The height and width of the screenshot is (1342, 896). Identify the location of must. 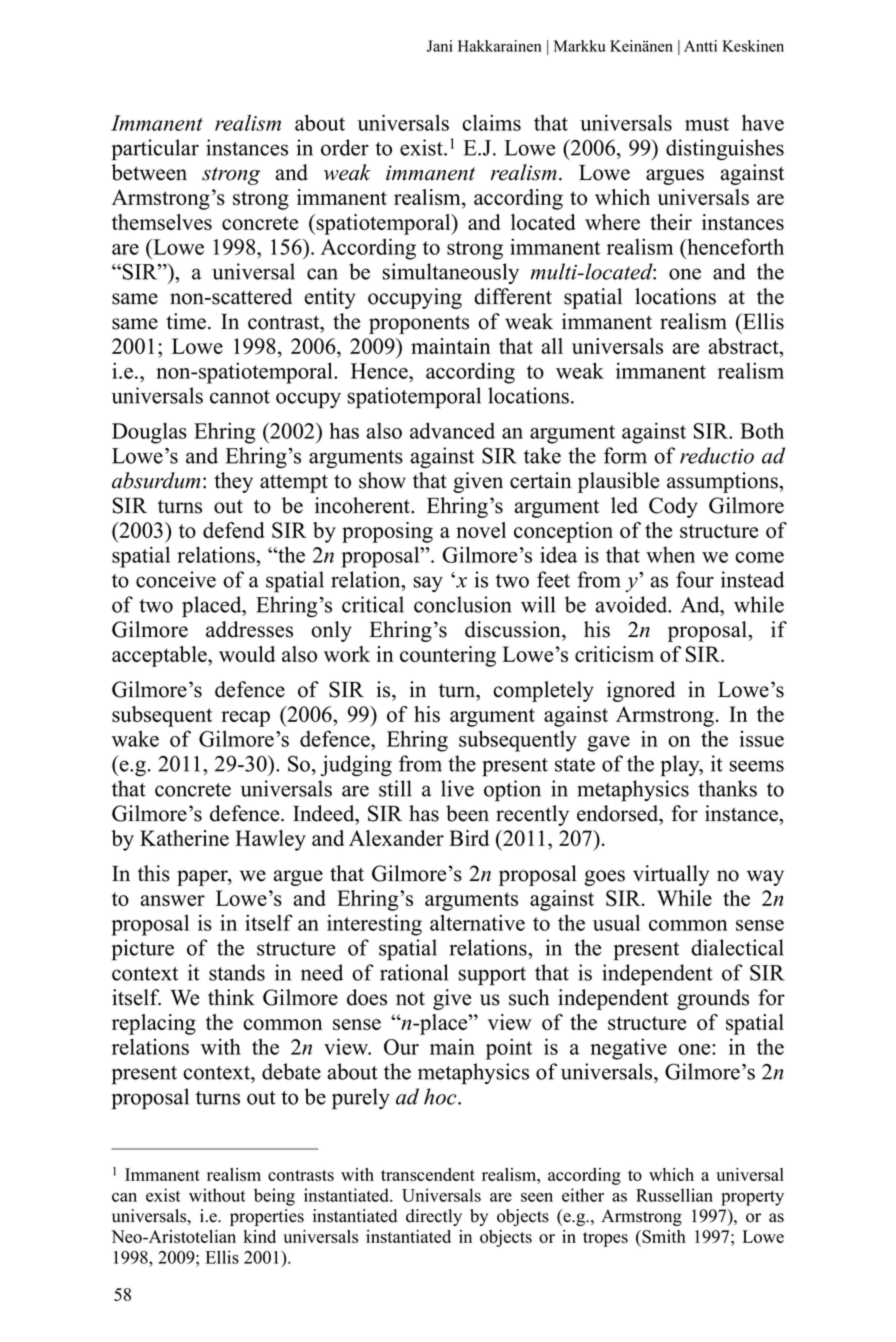
(707, 124).
